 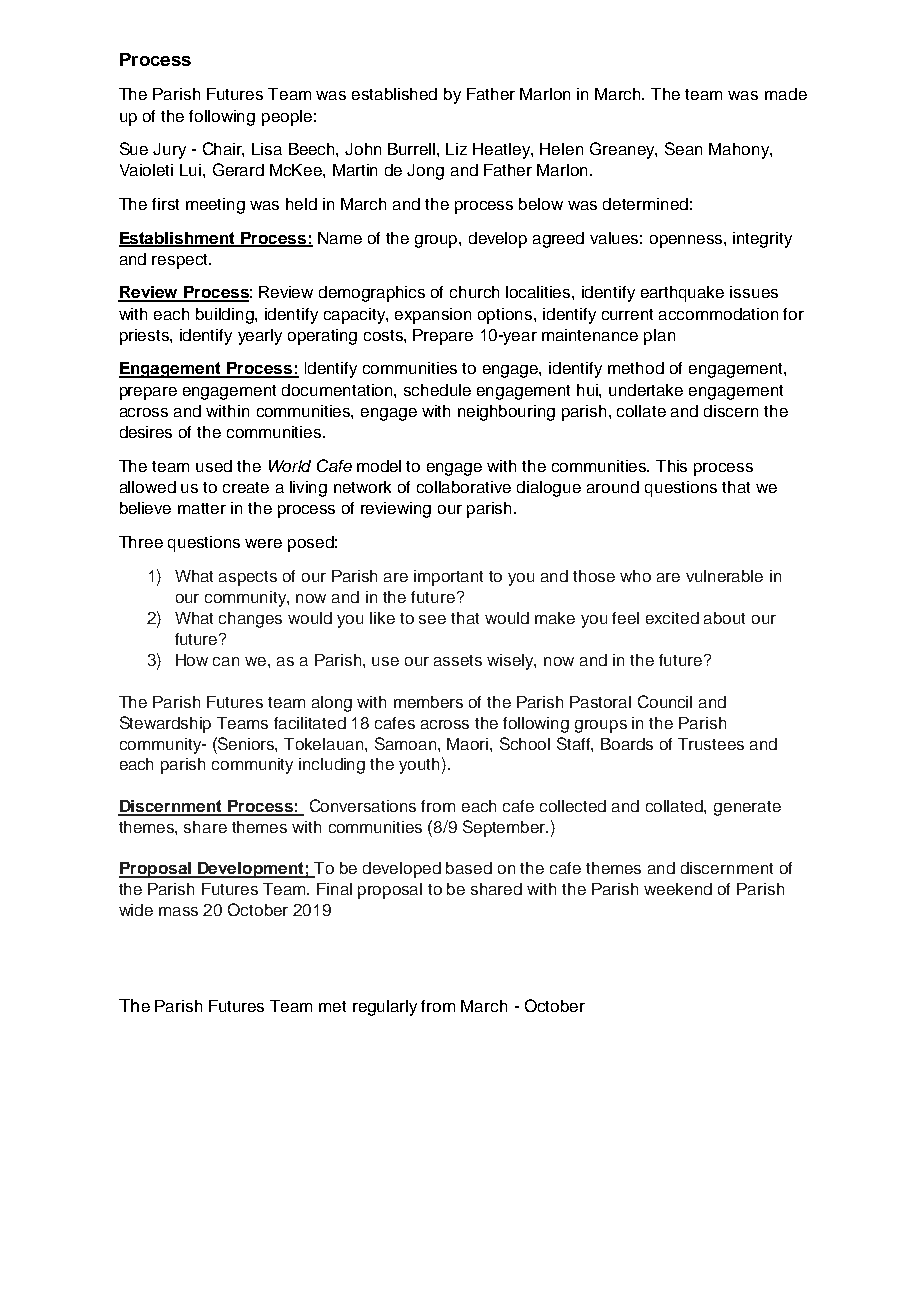 What do you see at coordinates (683, 148) in the screenshot?
I see `Sean` at bounding box center [683, 148].
